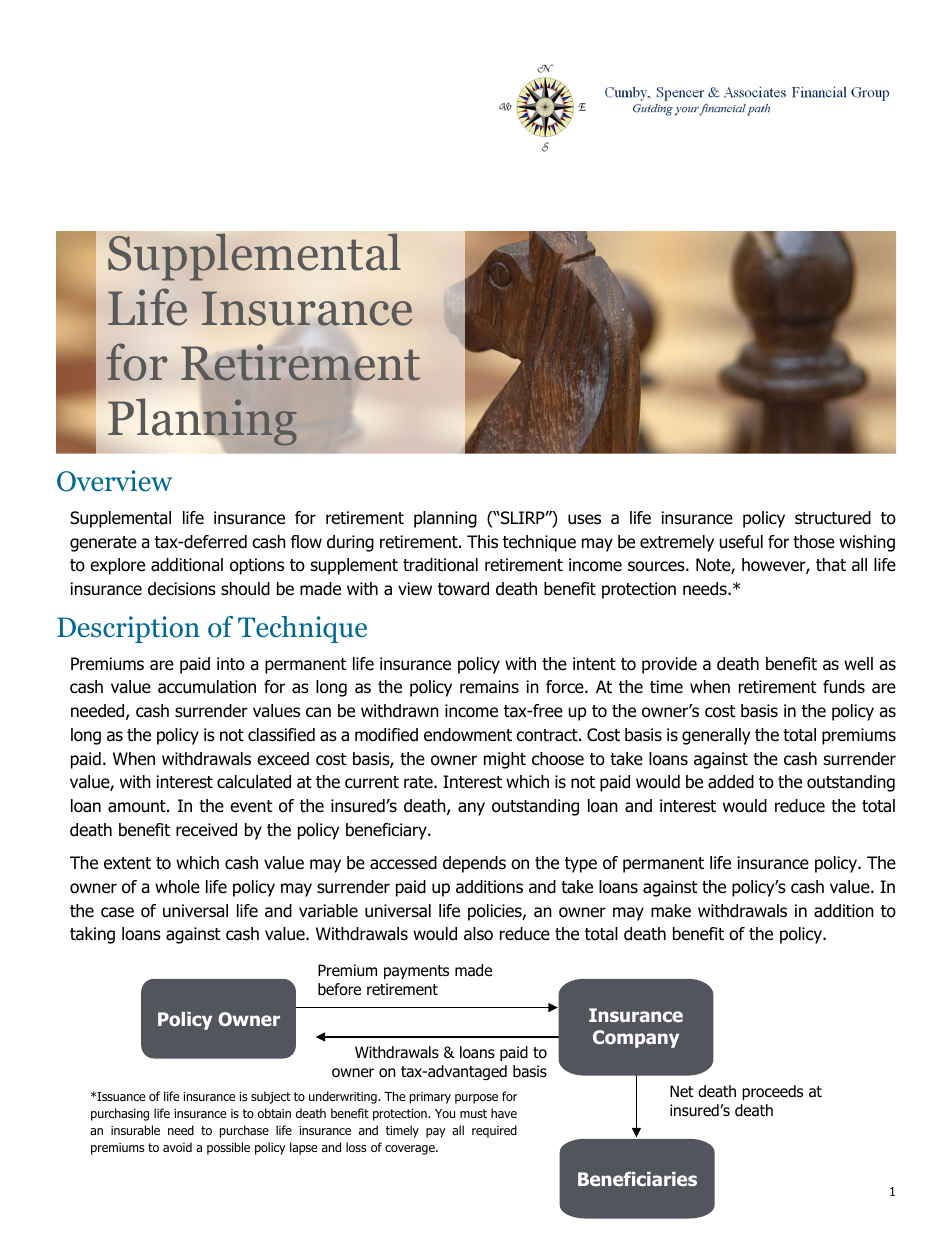 The height and width of the image is (1233, 952). Describe the element at coordinates (489, 687) in the image. I see `remains` at that location.
